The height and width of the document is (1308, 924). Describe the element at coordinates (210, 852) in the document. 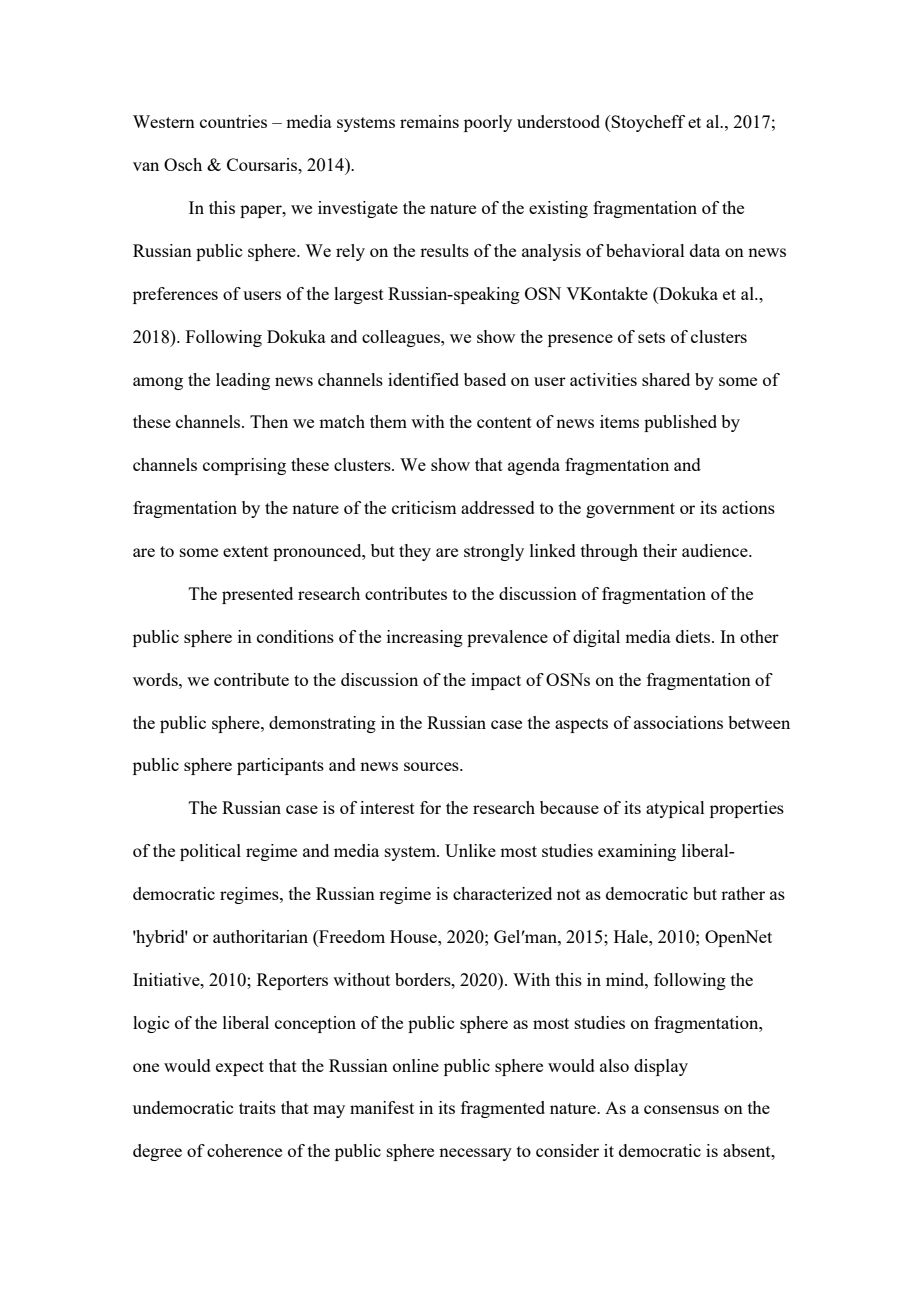

I see `political` at that location.
